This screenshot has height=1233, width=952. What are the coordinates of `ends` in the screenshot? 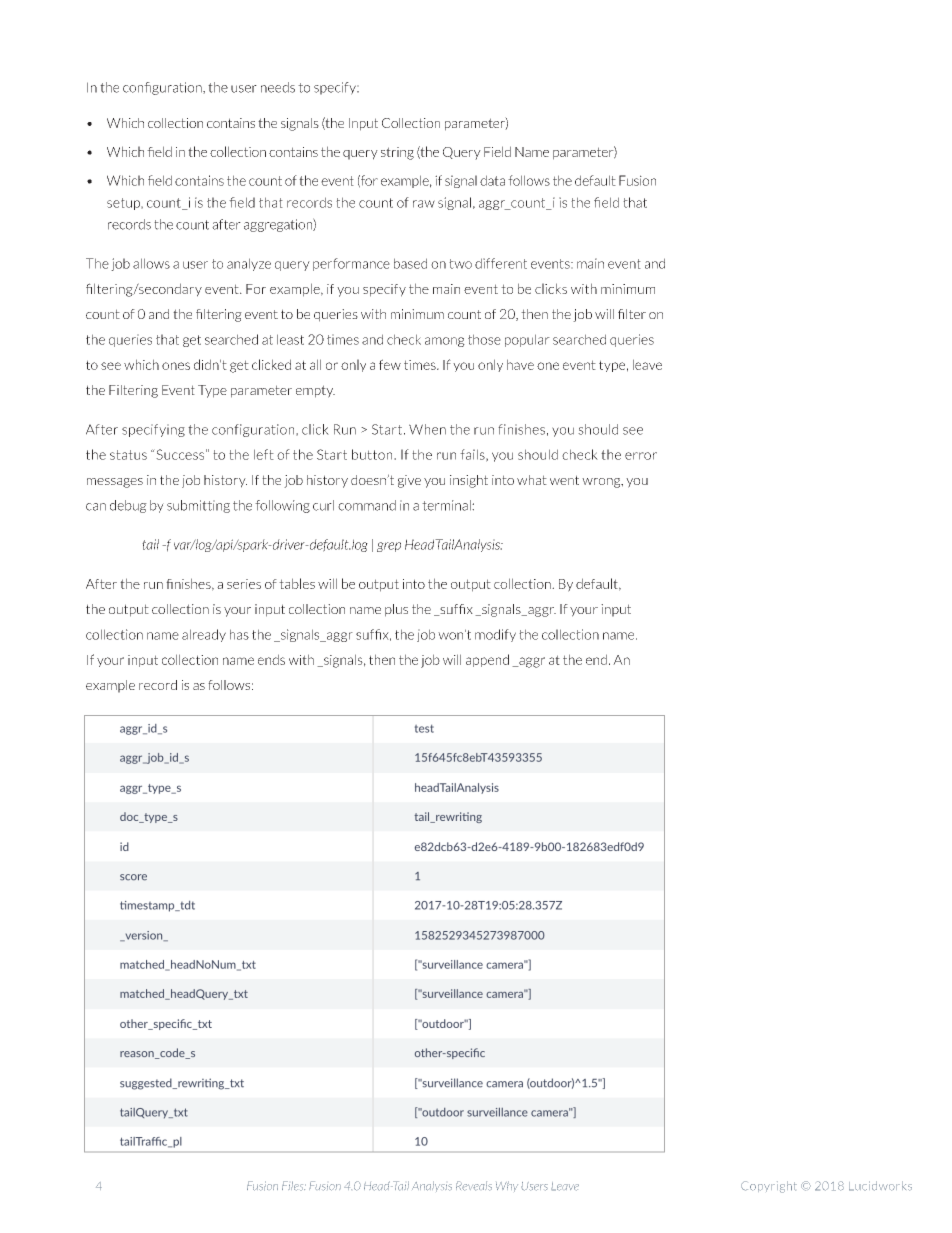 It's located at (271, 659).
